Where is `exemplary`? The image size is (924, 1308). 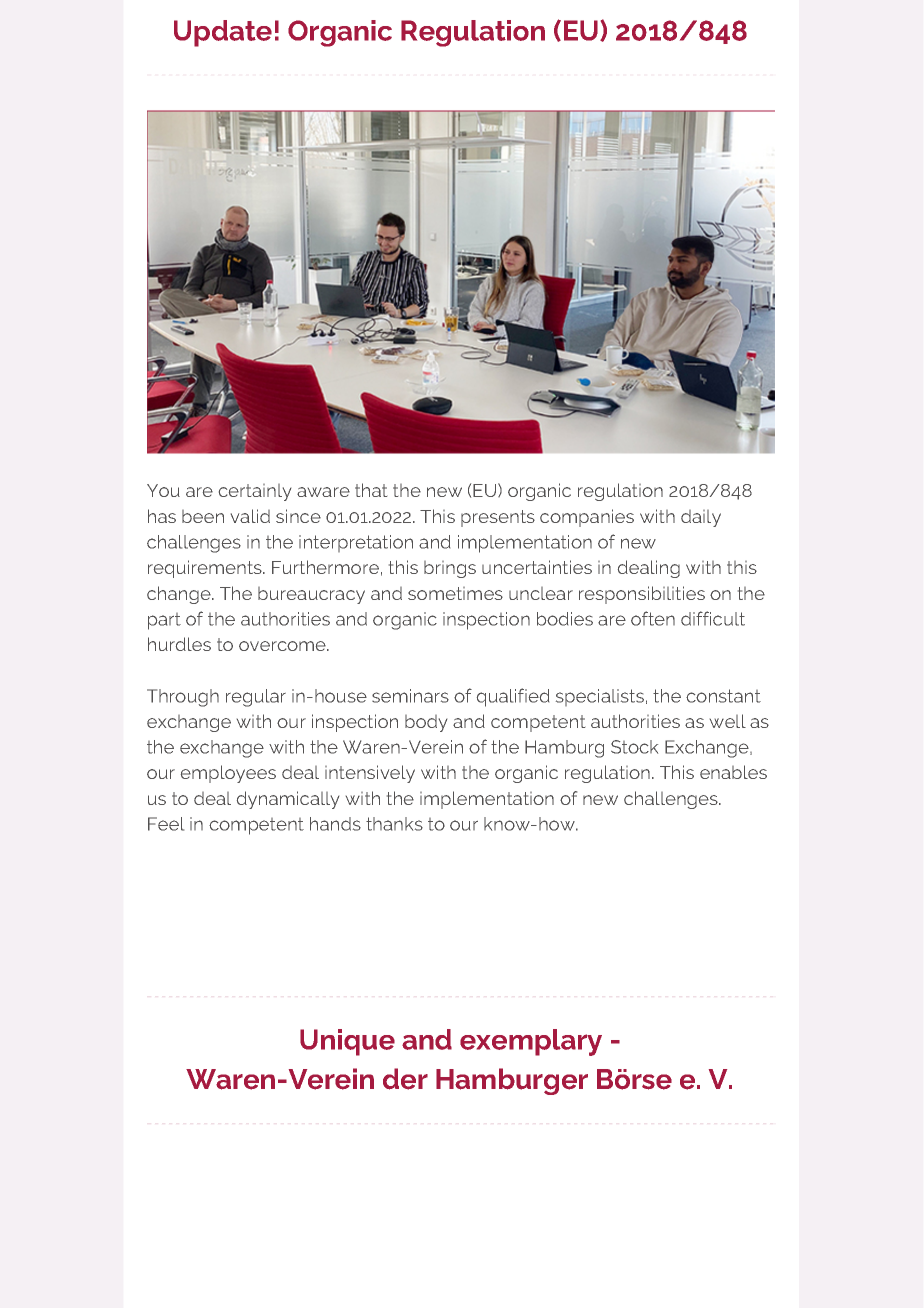
exemplary is located at coordinates (531, 1042).
